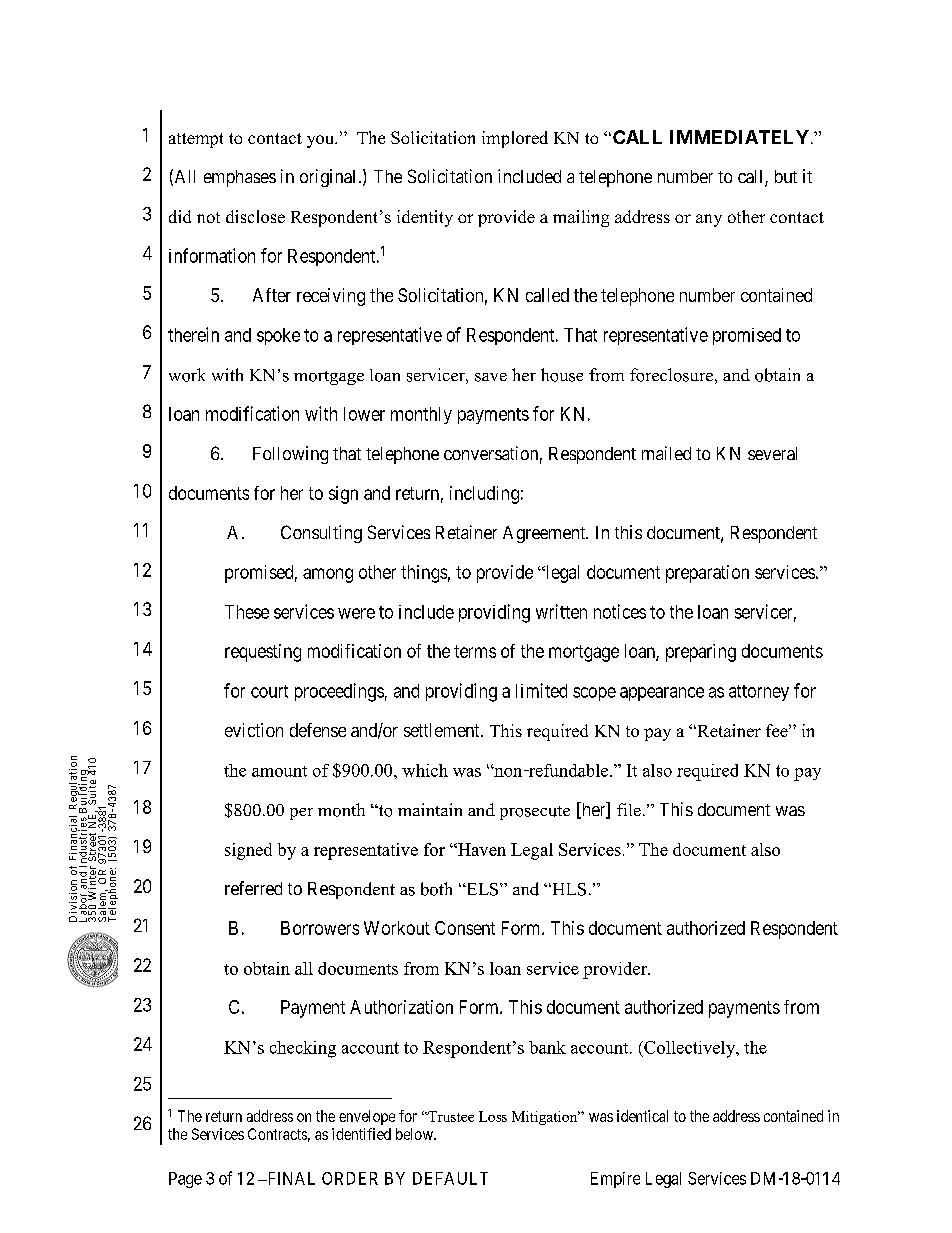  I want to click on IMMEDIATELY, so click(739, 137).
